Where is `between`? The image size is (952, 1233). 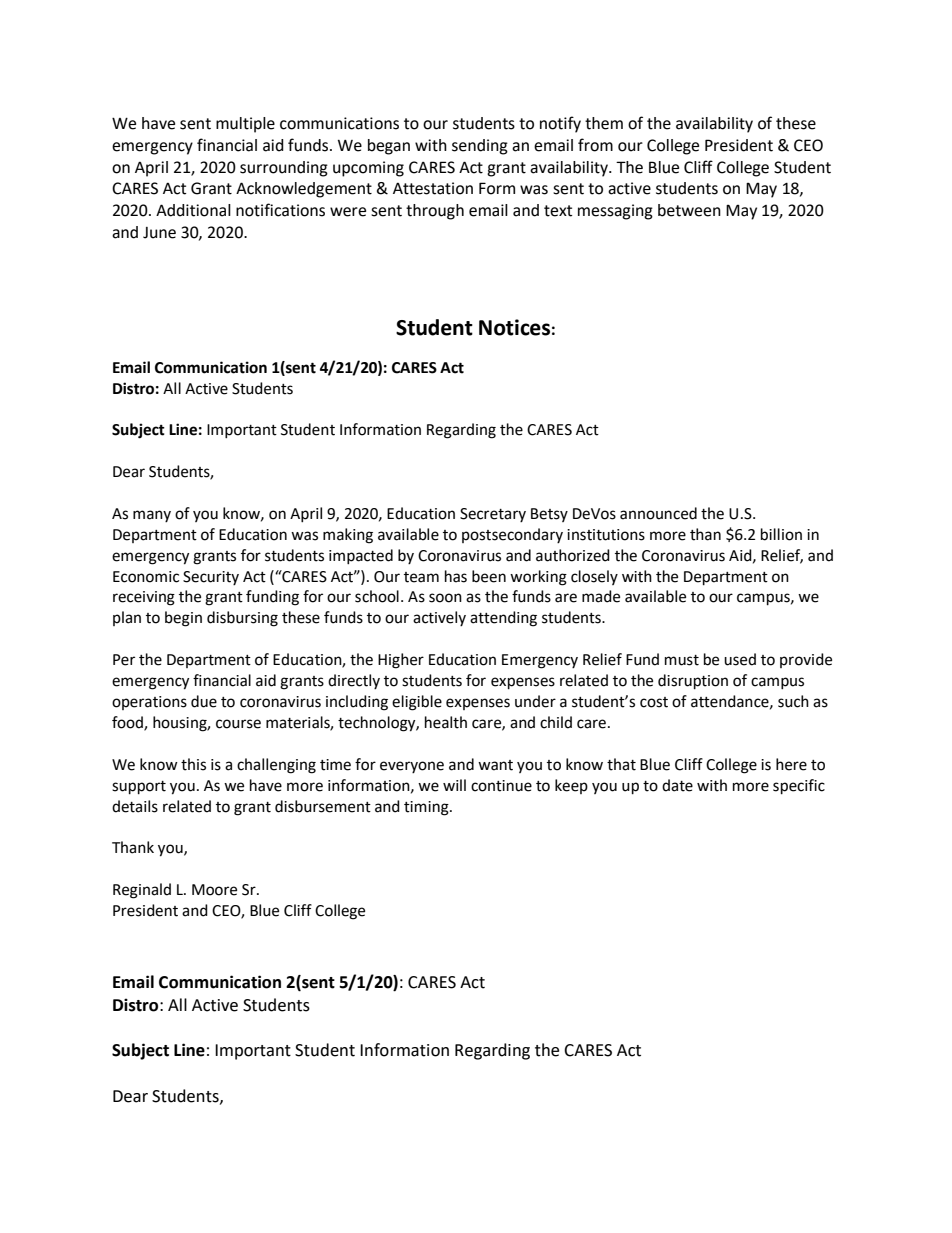
between is located at coordinates (689, 210).
